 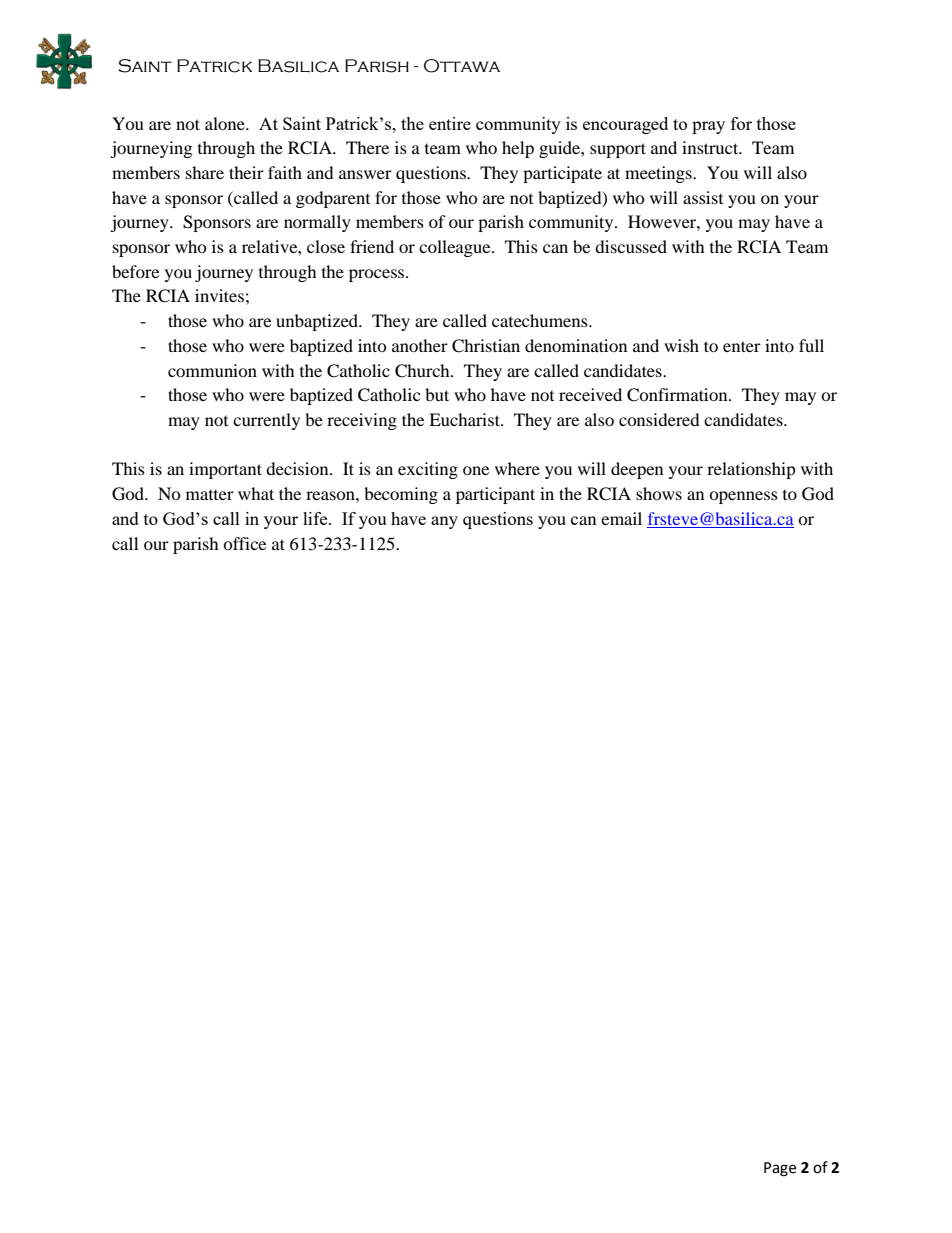 I want to click on any, so click(x=444, y=522).
